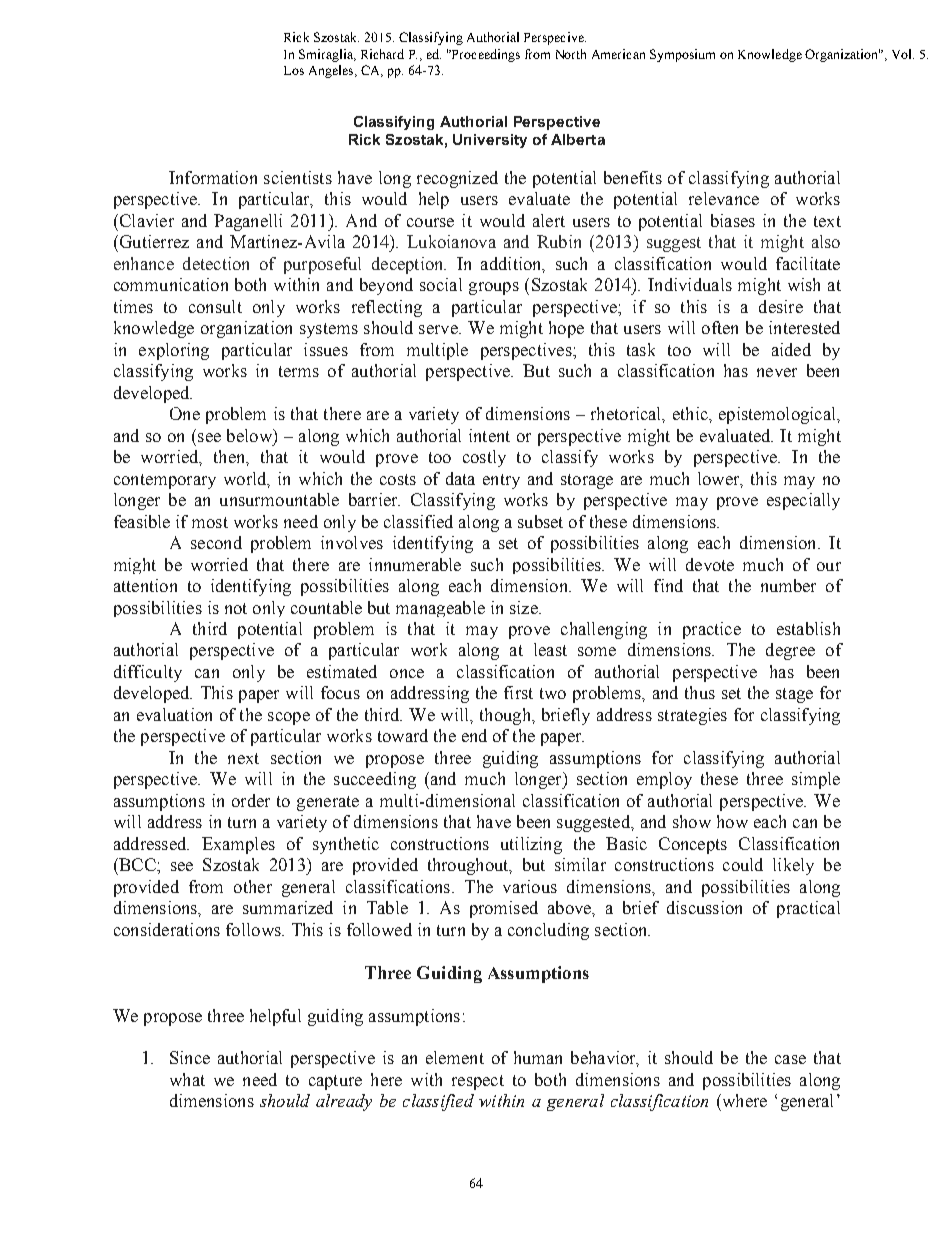  Describe the element at coordinates (692, 821) in the screenshot. I see `show` at that location.
